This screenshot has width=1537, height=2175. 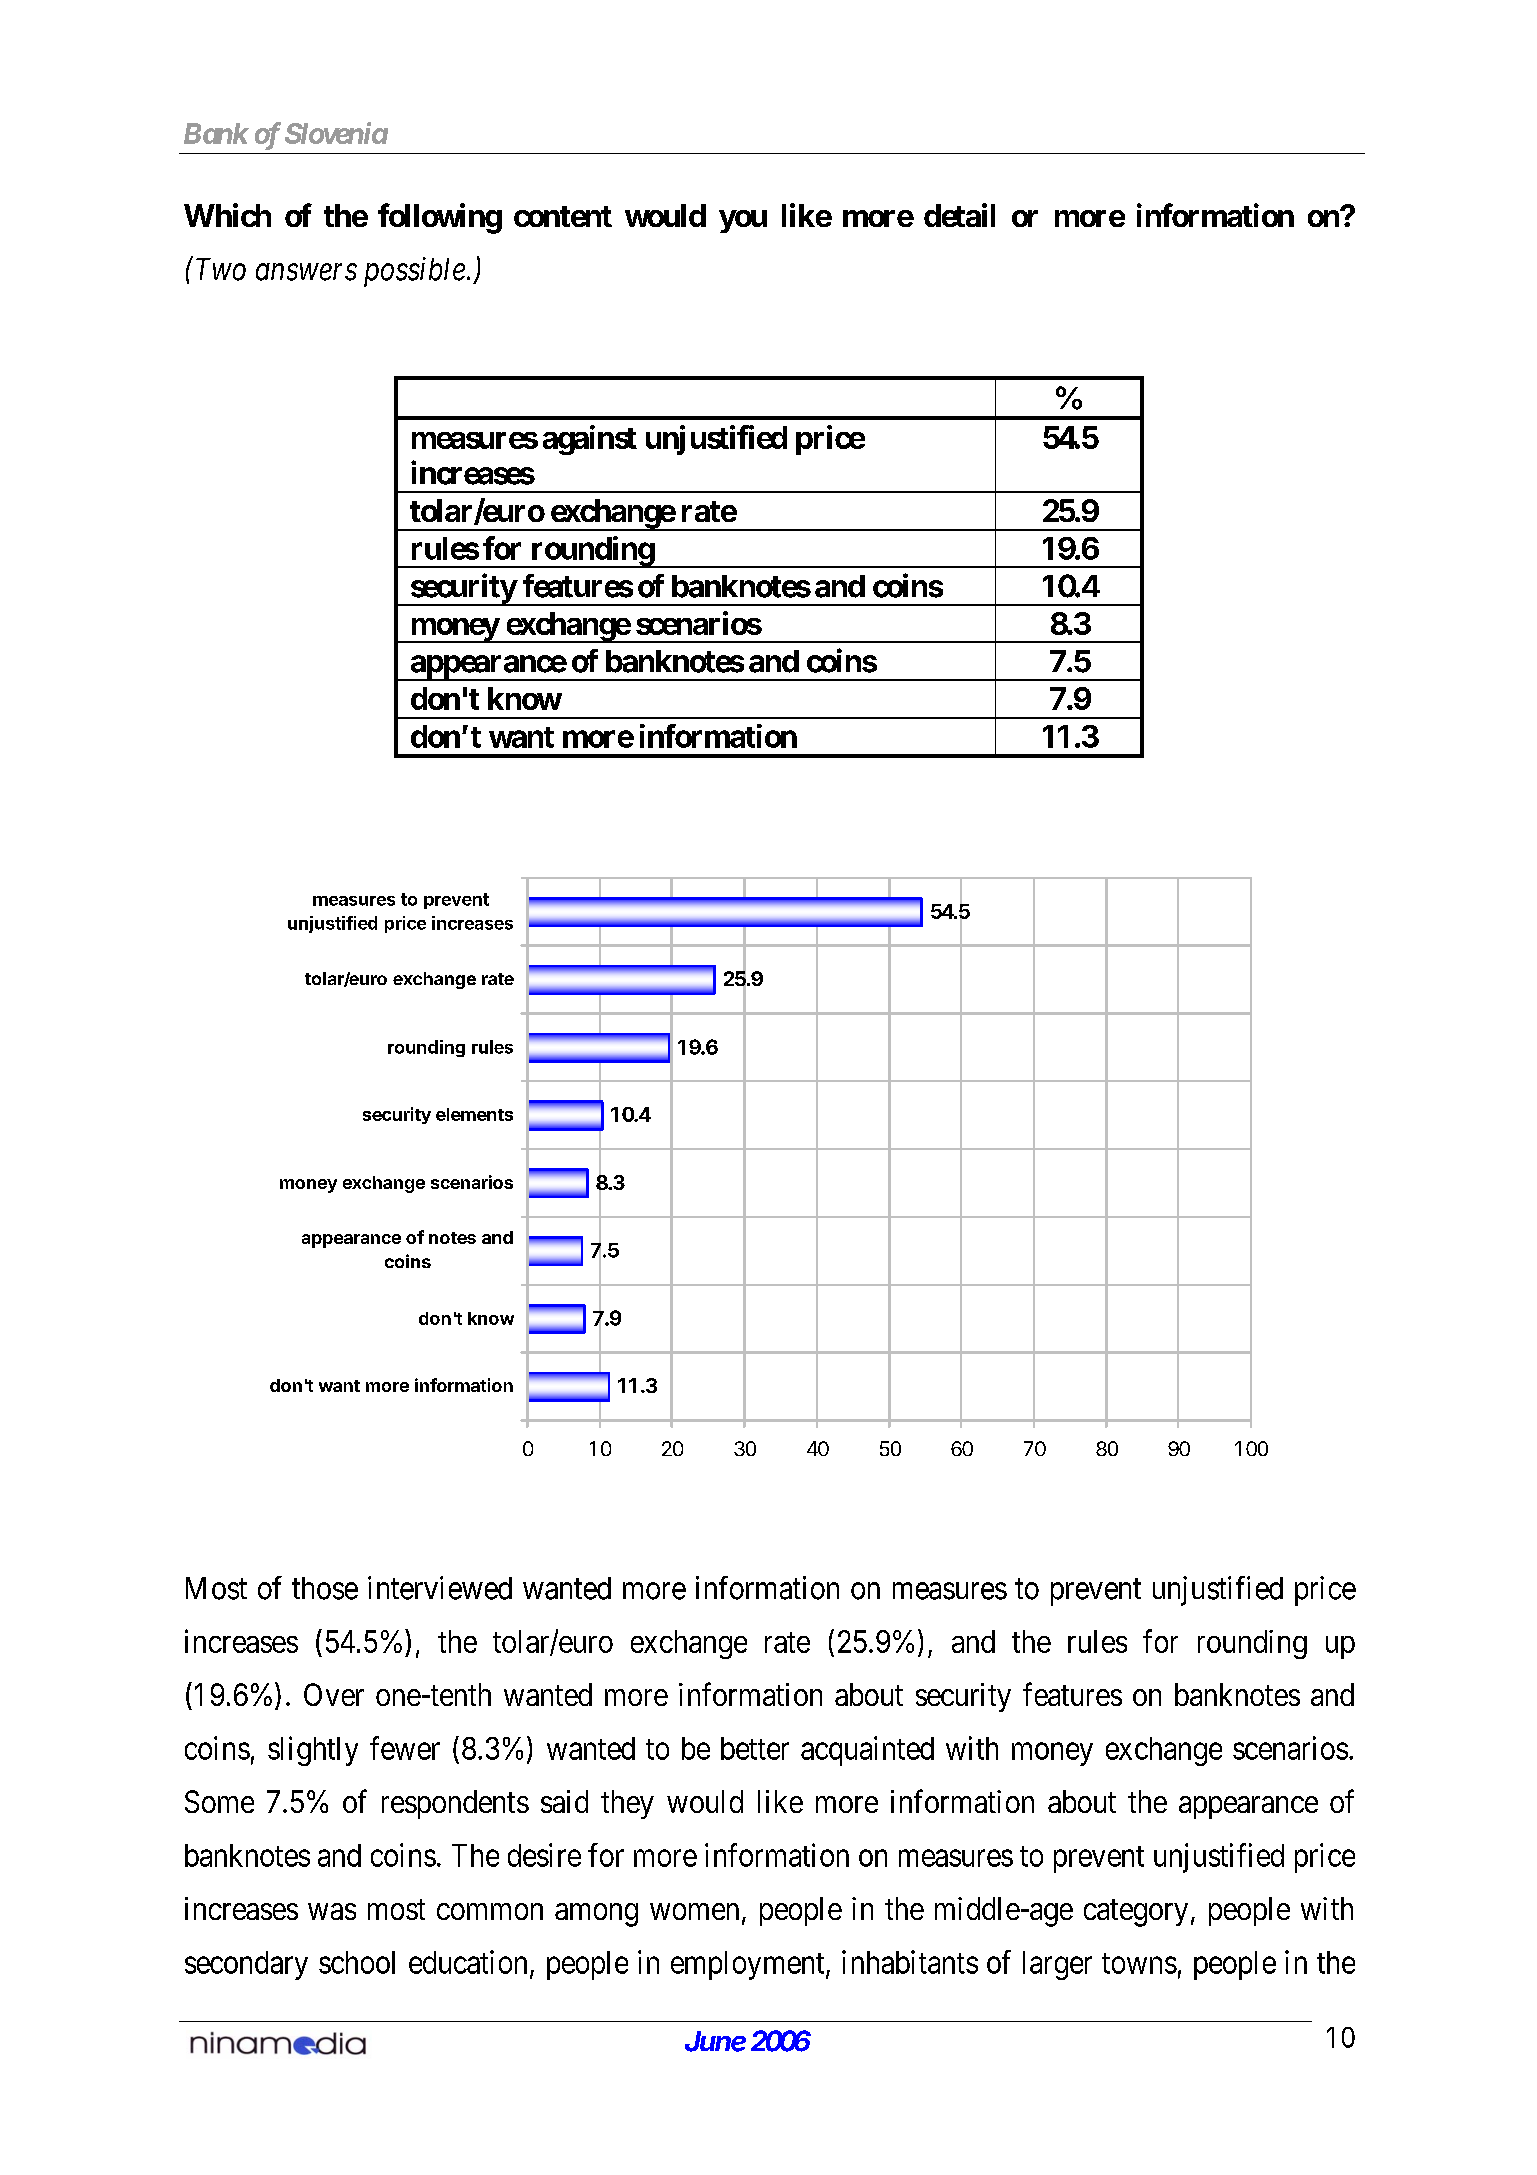 What do you see at coordinates (959, 215) in the screenshot?
I see `detail` at bounding box center [959, 215].
